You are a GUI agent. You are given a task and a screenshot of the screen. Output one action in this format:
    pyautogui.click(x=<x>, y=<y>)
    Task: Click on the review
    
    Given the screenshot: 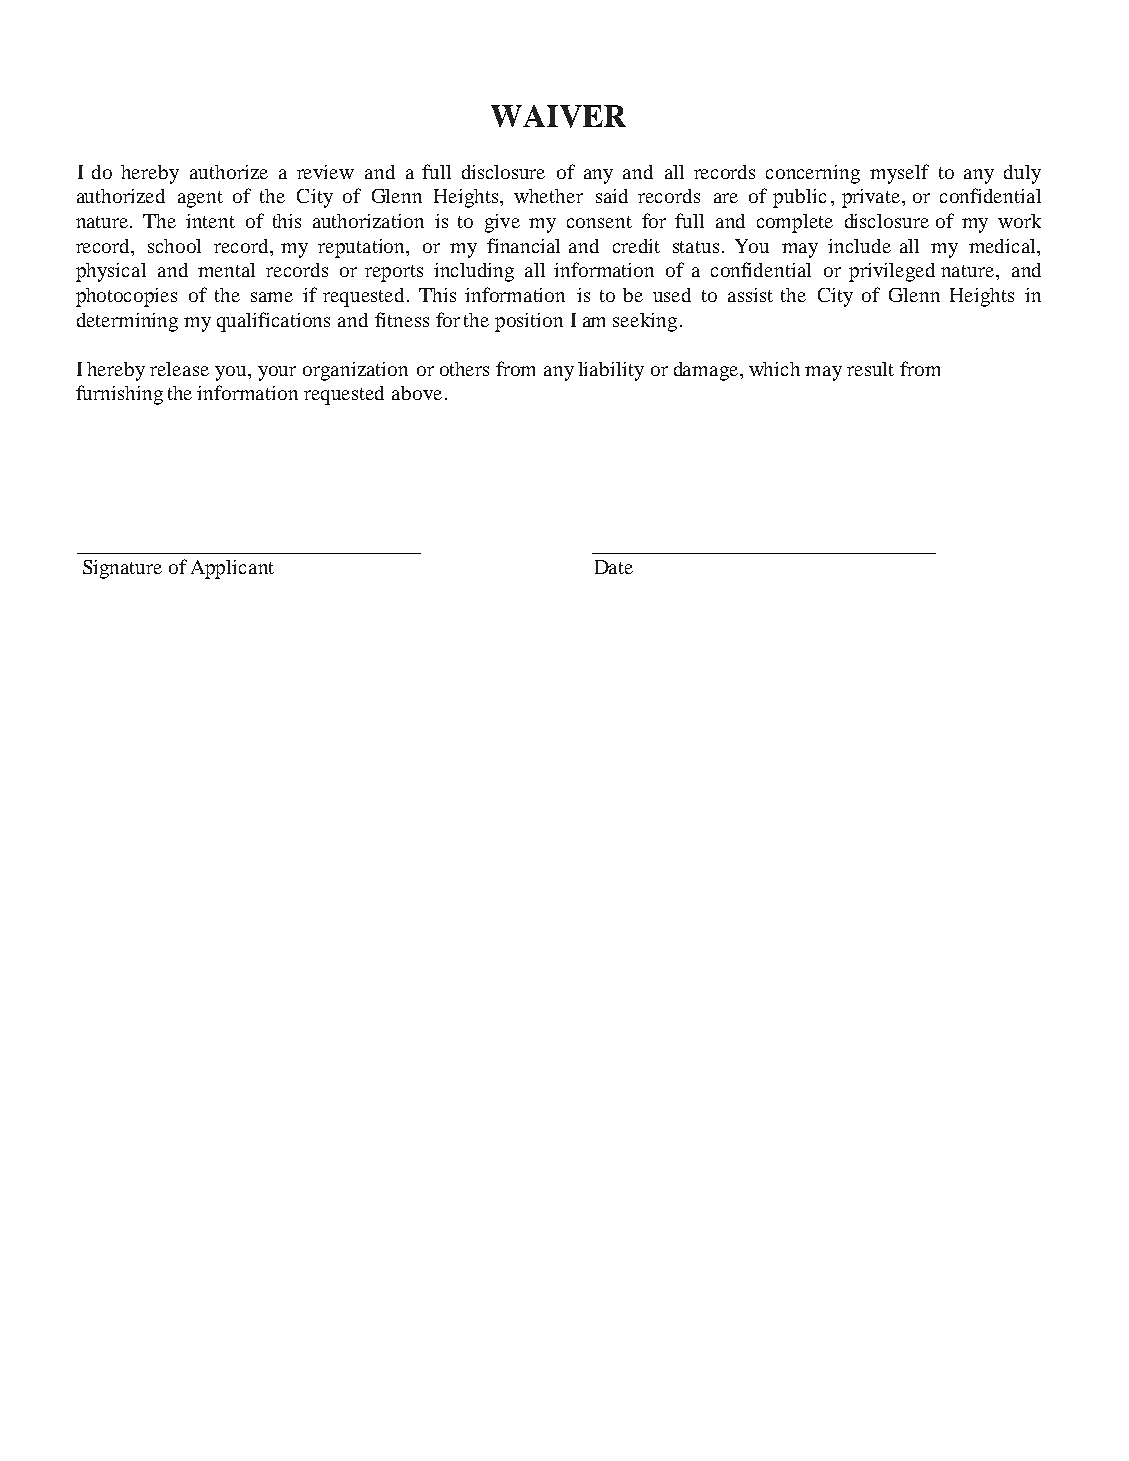 What is the action you would take?
    pyautogui.click(x=325, y=172)
